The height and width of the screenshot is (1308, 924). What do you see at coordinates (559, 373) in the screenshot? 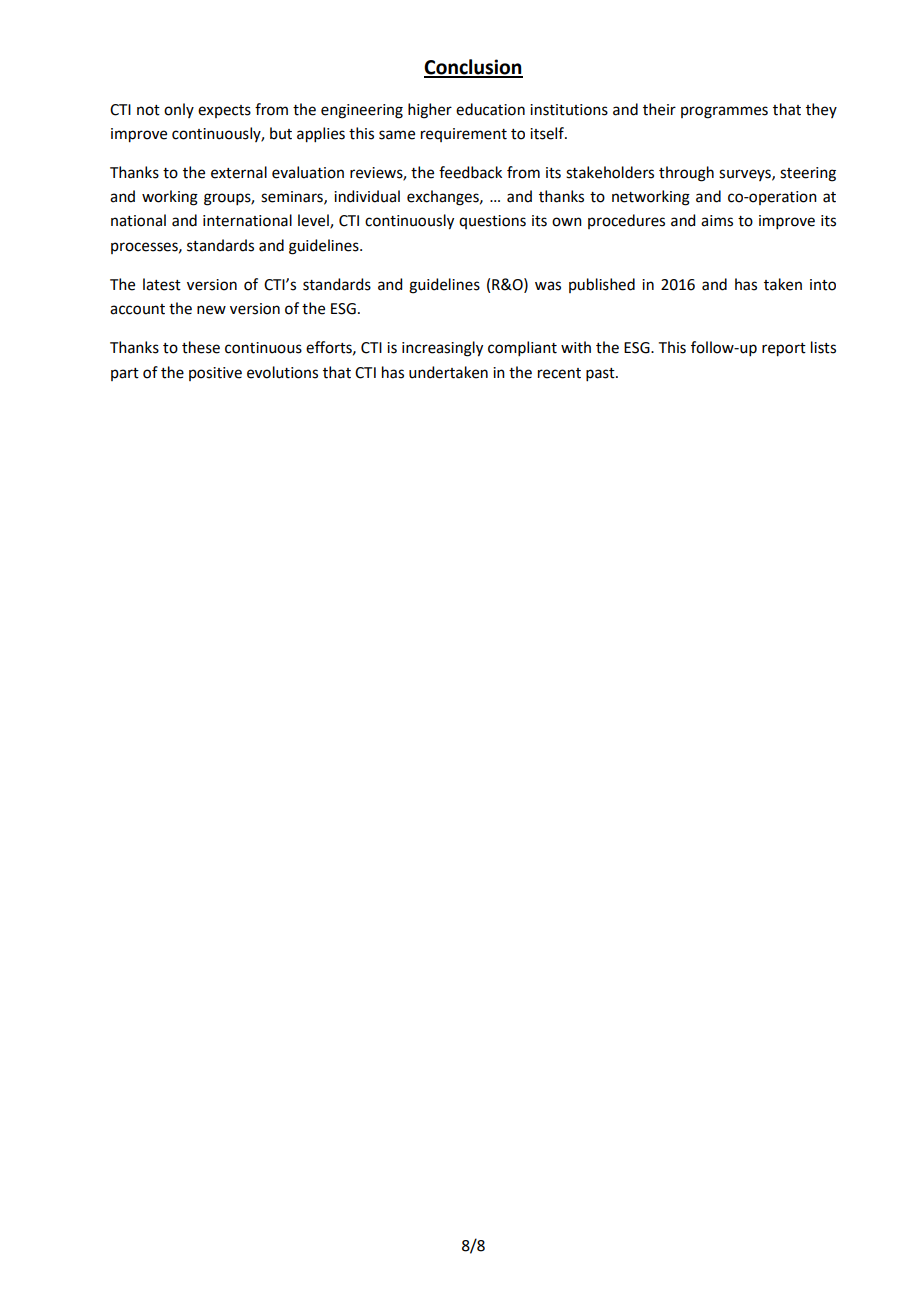
I see `recent` at bounding box center [559, 373].
